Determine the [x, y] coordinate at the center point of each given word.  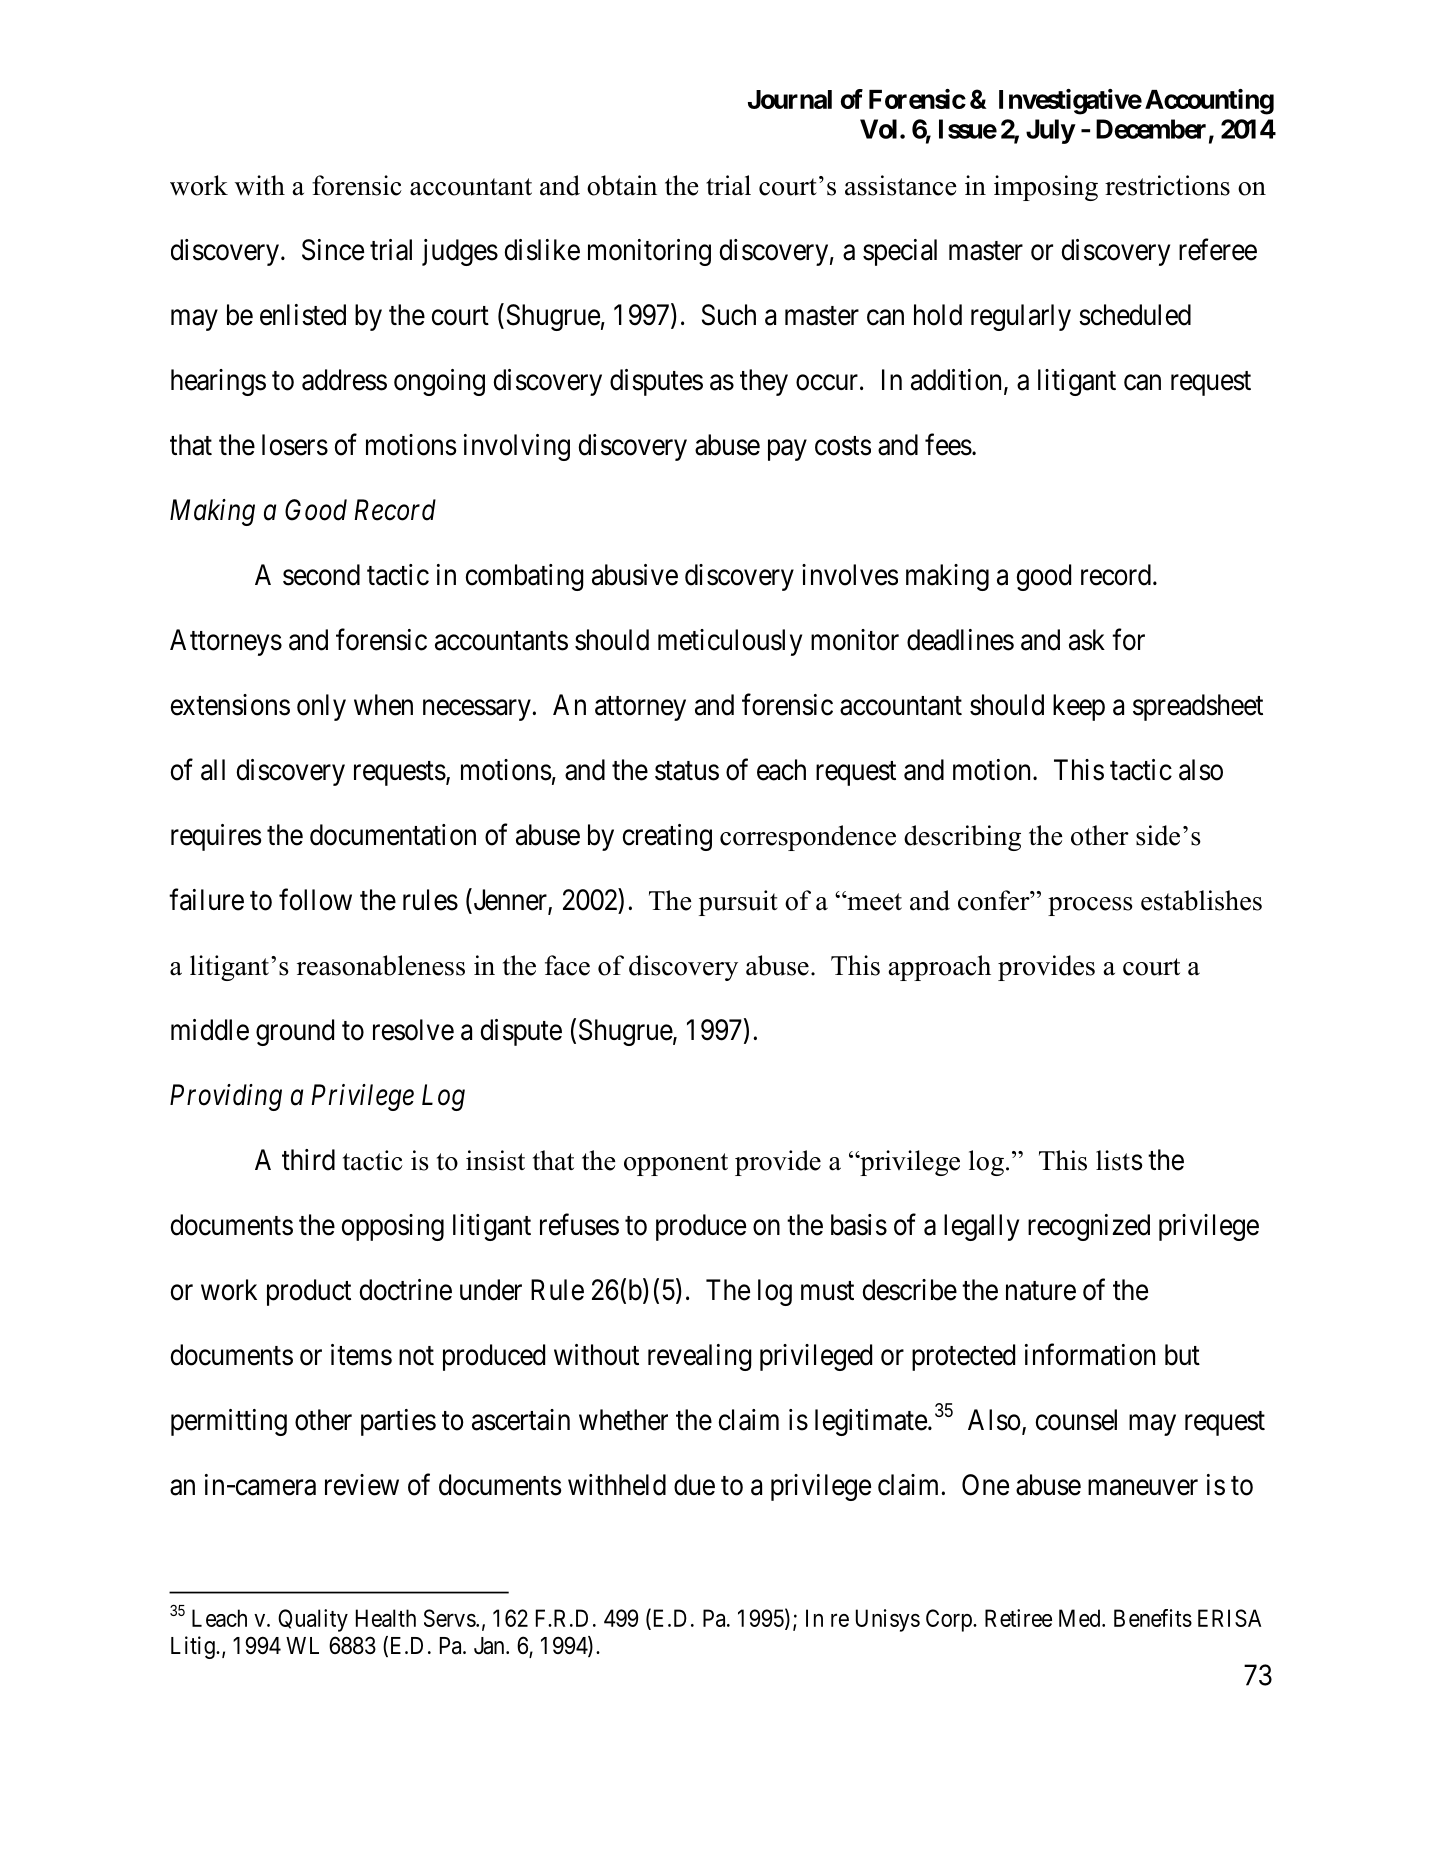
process [1090, 906]
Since [333, 250]
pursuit [738, 903]
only [321, 707]
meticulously [730, 642]
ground [295, 1032]
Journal [790, 99]
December [1151, 129]
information [1090, 1354]
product [309, 1292]
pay [787, 450]
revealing [700, 1357]
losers [295, 445]
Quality [313, 1620]
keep [1079, 707]
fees [948, 444]
